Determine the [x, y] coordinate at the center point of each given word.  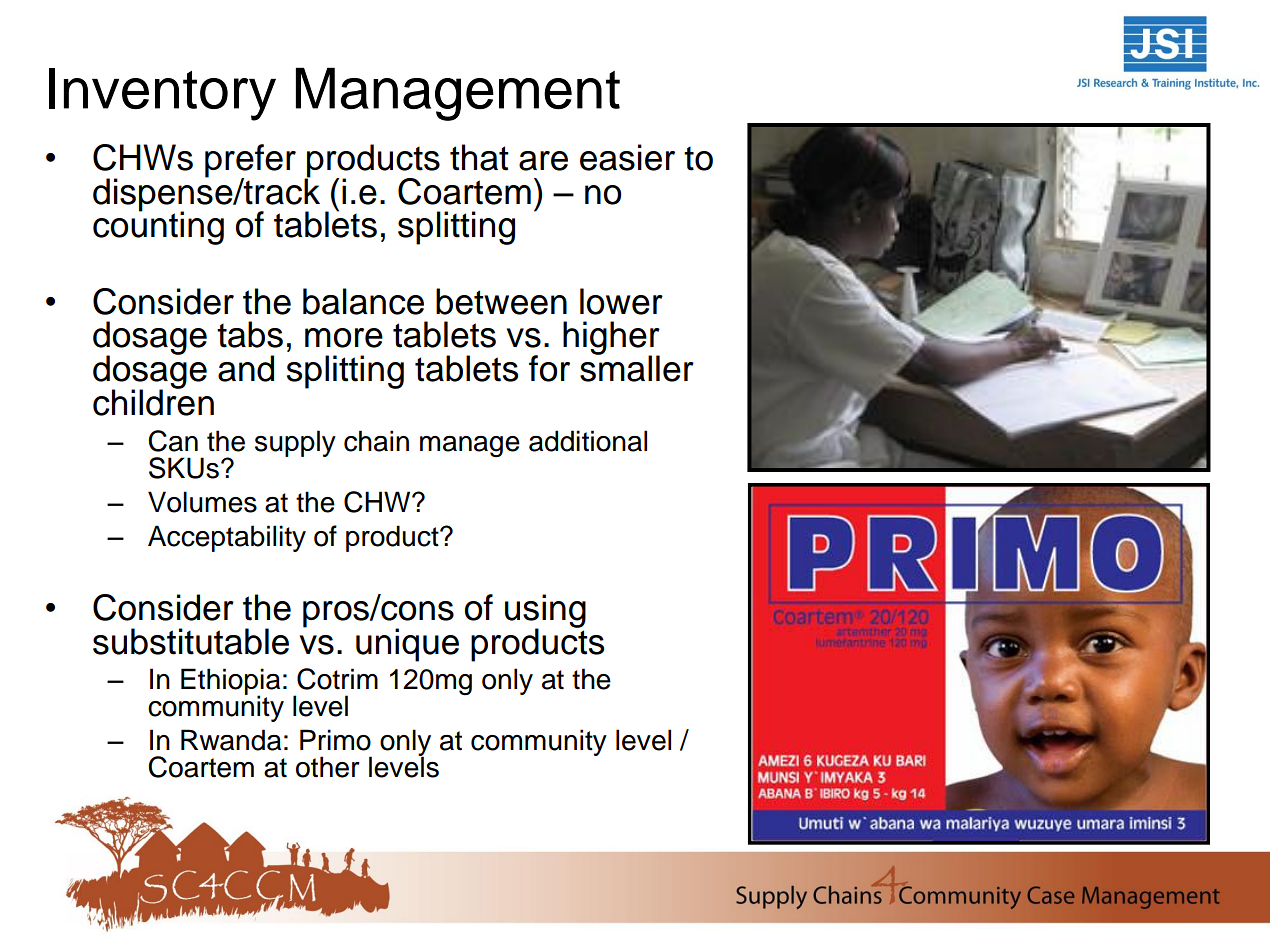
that [479, 157]
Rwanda [231, 740]
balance [363, 301]
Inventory [162, 94]
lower [621, 301]
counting [158, 227]
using [545, 612]
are [543, 161]
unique [407, 645]
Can [173, 441]
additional [588, 441]
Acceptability [227, 538]
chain [376, 441]
